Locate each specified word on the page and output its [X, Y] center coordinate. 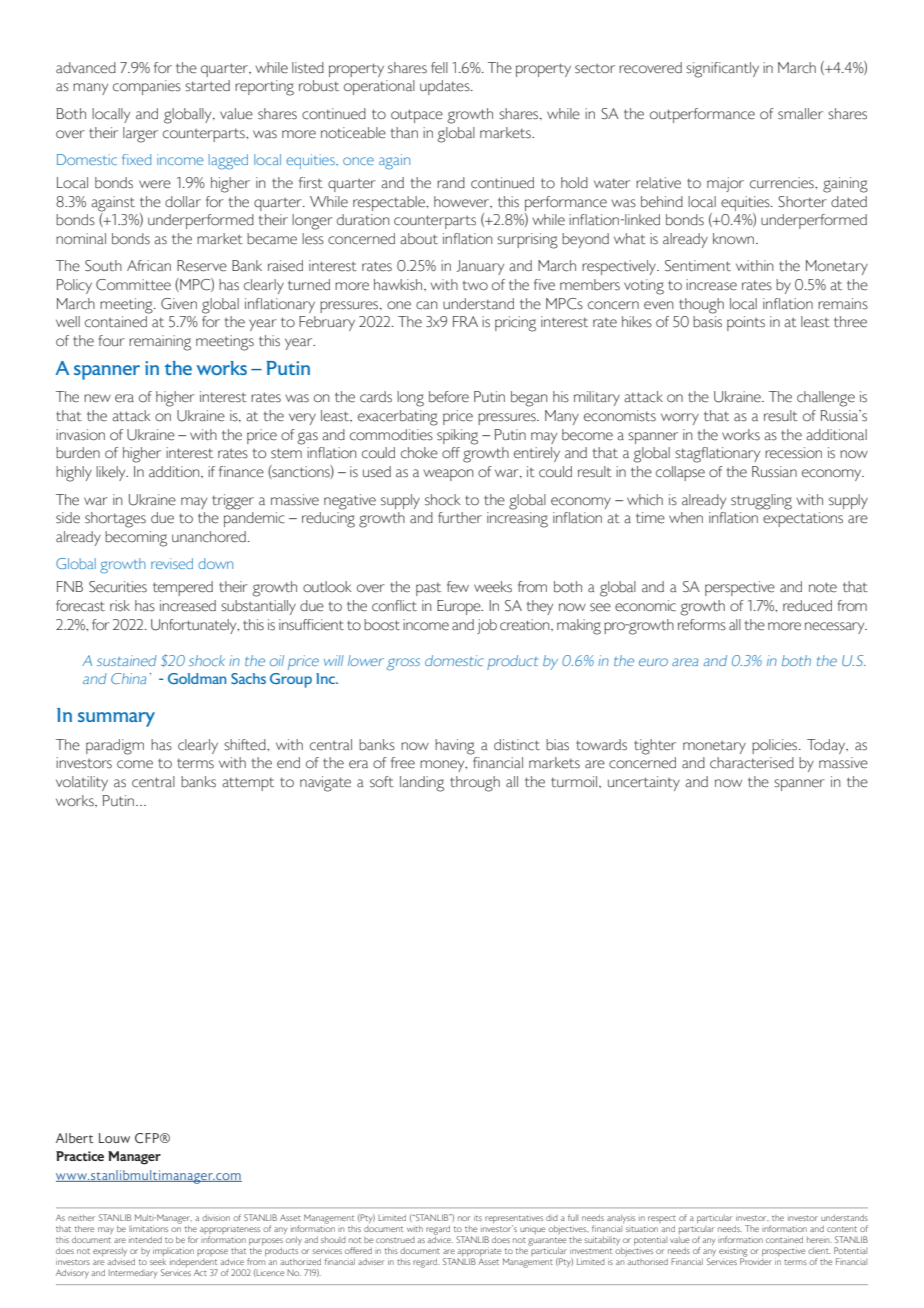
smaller [800, 114]
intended [145, 1239]
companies [147, 87]
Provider [756, 1260]
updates [446, 87]
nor [464, 1218]
